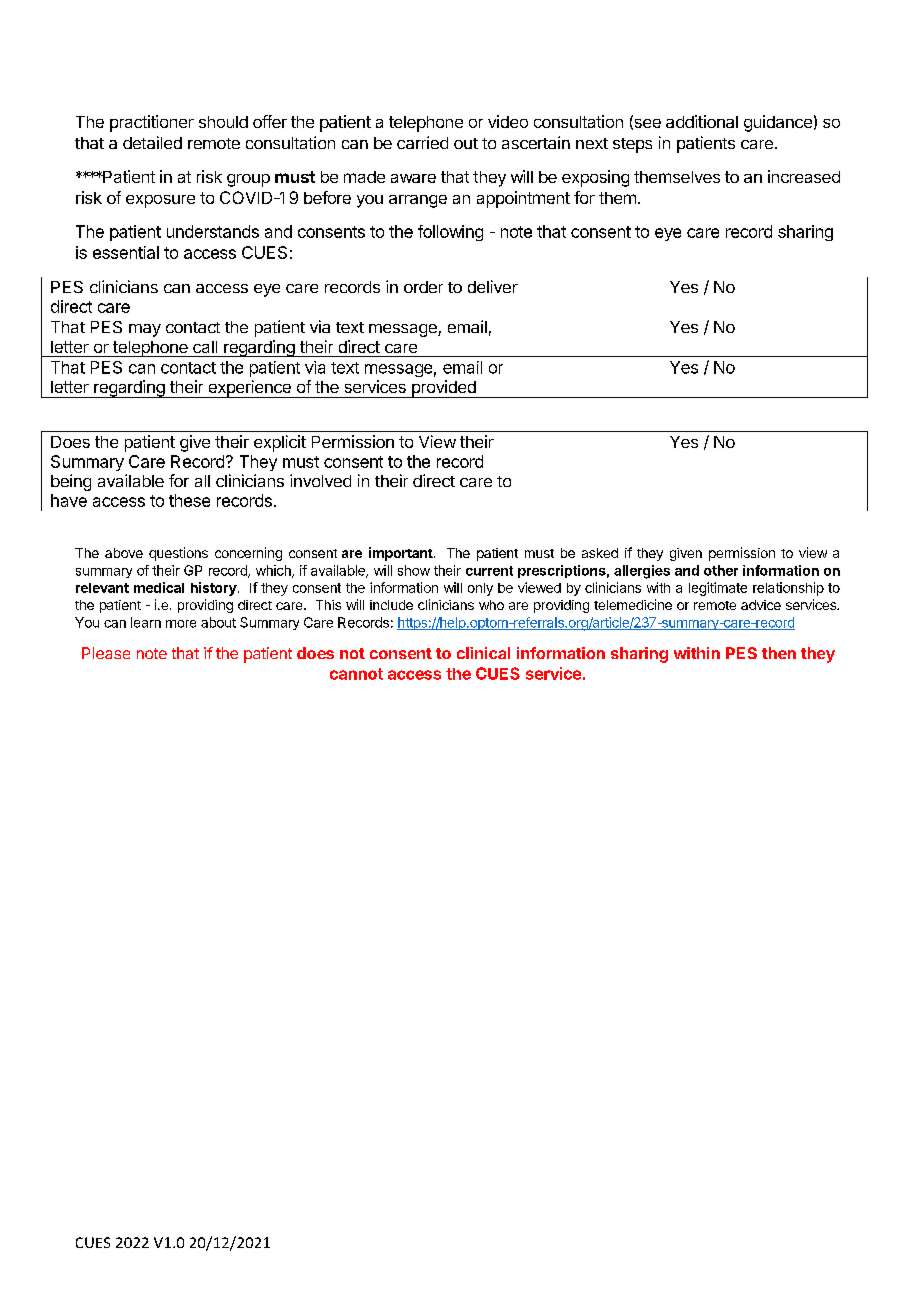 The image size is (924, 1308). I want to click on experience, so click(249, 389).
